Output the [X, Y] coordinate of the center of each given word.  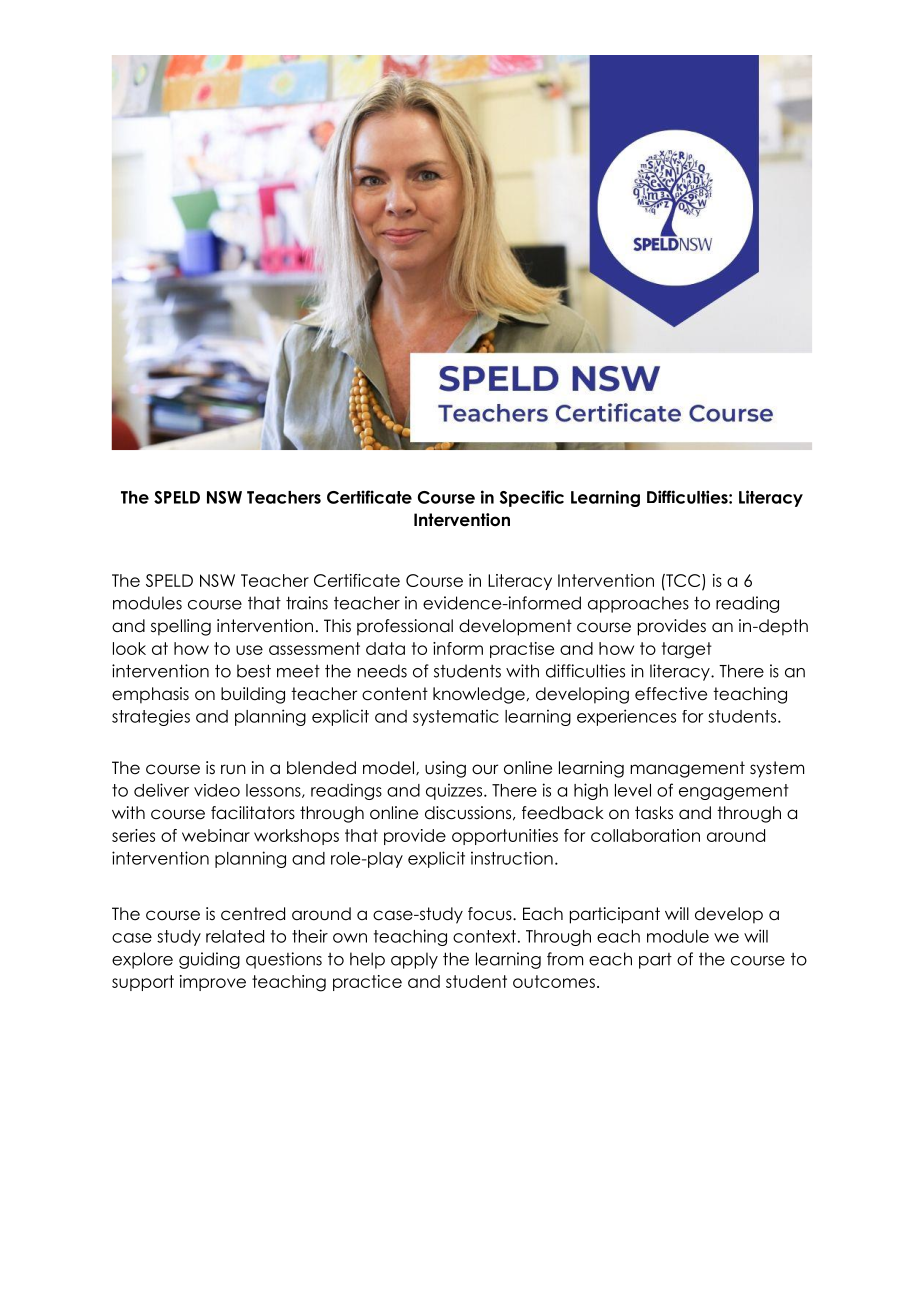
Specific [532, 498]
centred [253, 914]
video [217, 790]
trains [307, 603]
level [633, 790]
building [253, 695]
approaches [638, 604]
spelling [181, 627]
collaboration [645, 835]
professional [405, 627]
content [395, 694]
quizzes [455, 791]
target [687, 650]
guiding [209, 960]
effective [671, 694]
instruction [512, 858]
